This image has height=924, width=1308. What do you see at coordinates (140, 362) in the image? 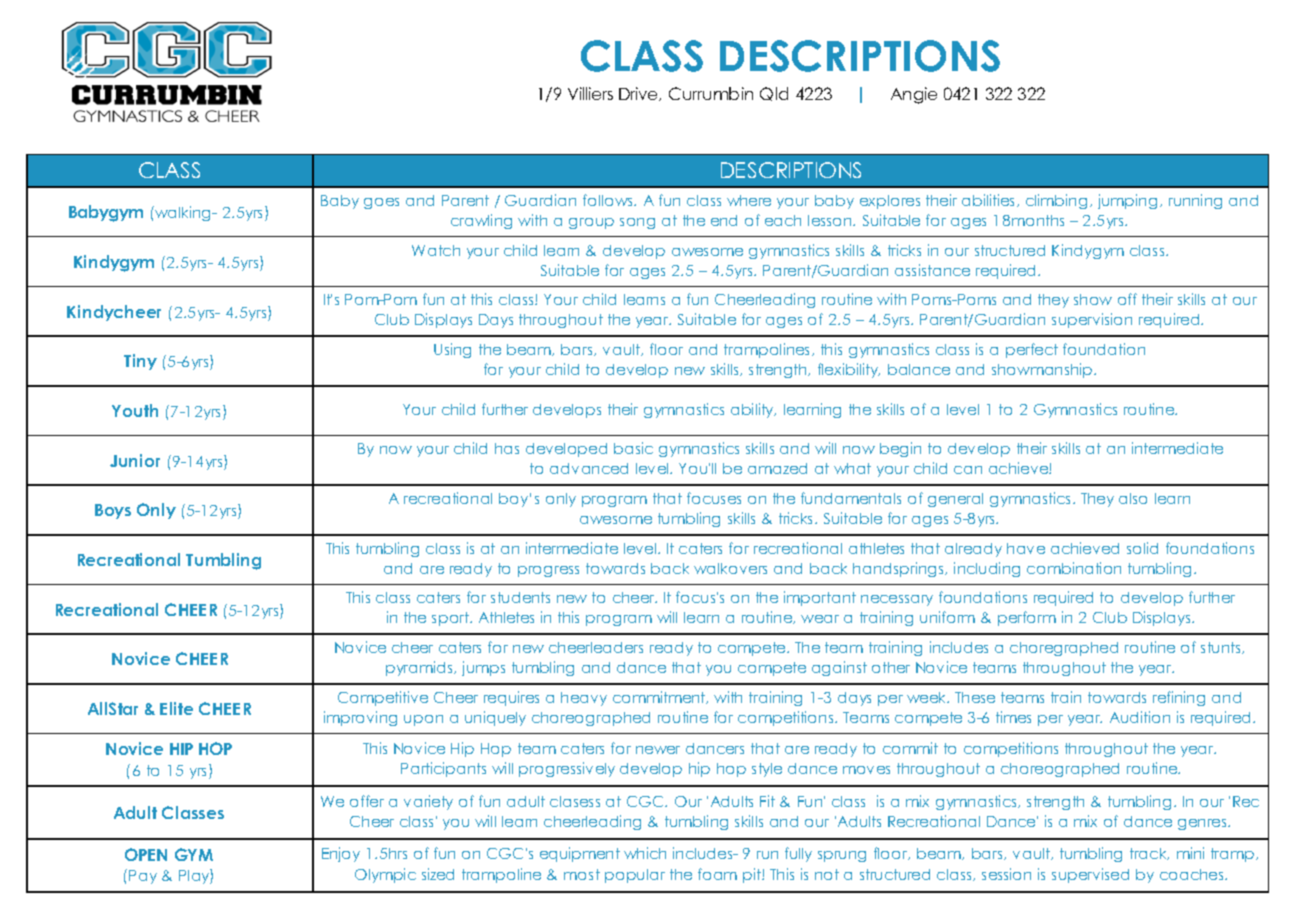
I see `Tiny` at bounding box center [140, 362].
